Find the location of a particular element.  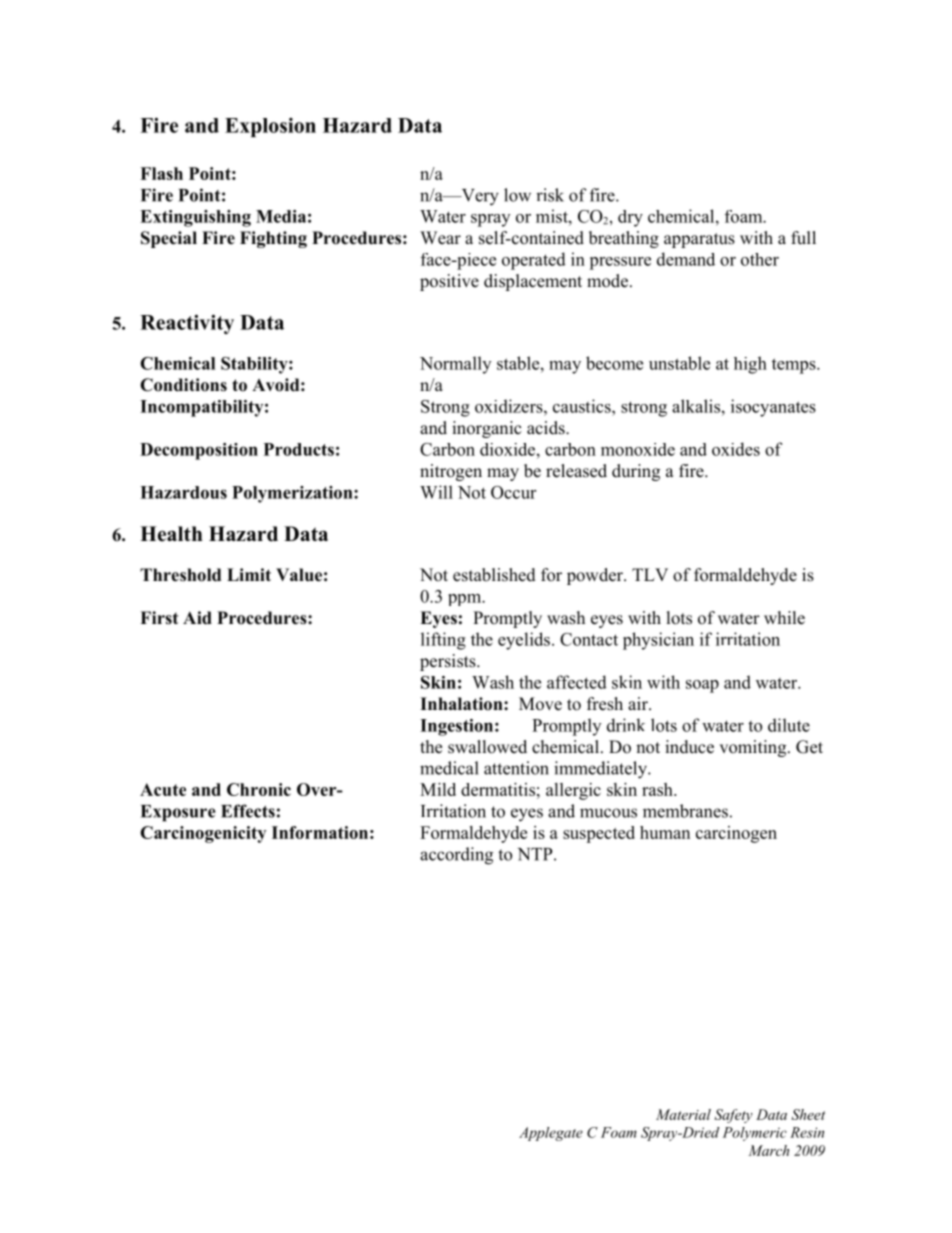

apparatus is located at coordinates (699, 240).
